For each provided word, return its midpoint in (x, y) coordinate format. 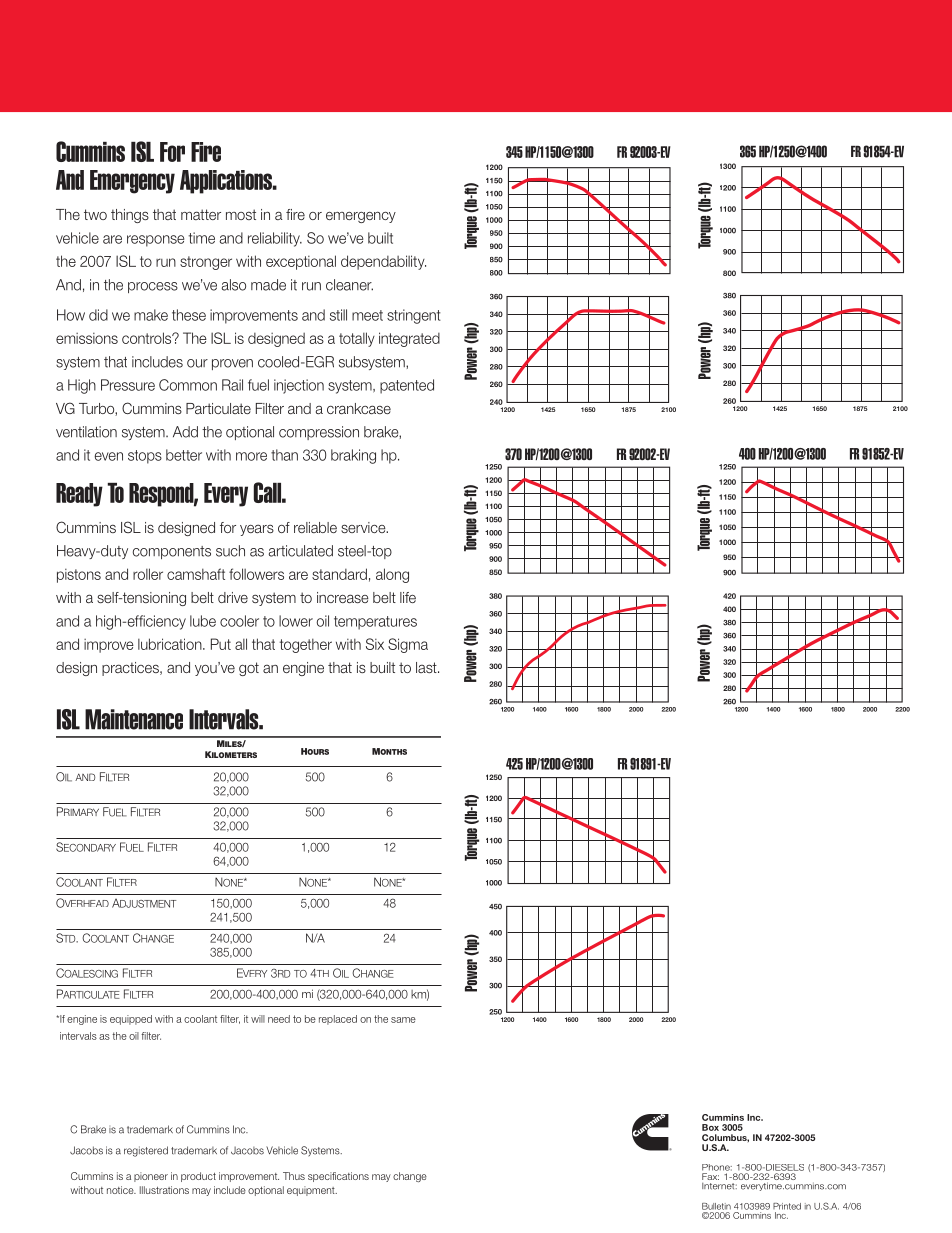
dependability (383, 262)
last (427, 667)
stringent (414, 316)
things (130, 216)
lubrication (171, 644)
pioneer (151, 1177)
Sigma (408, 645)
